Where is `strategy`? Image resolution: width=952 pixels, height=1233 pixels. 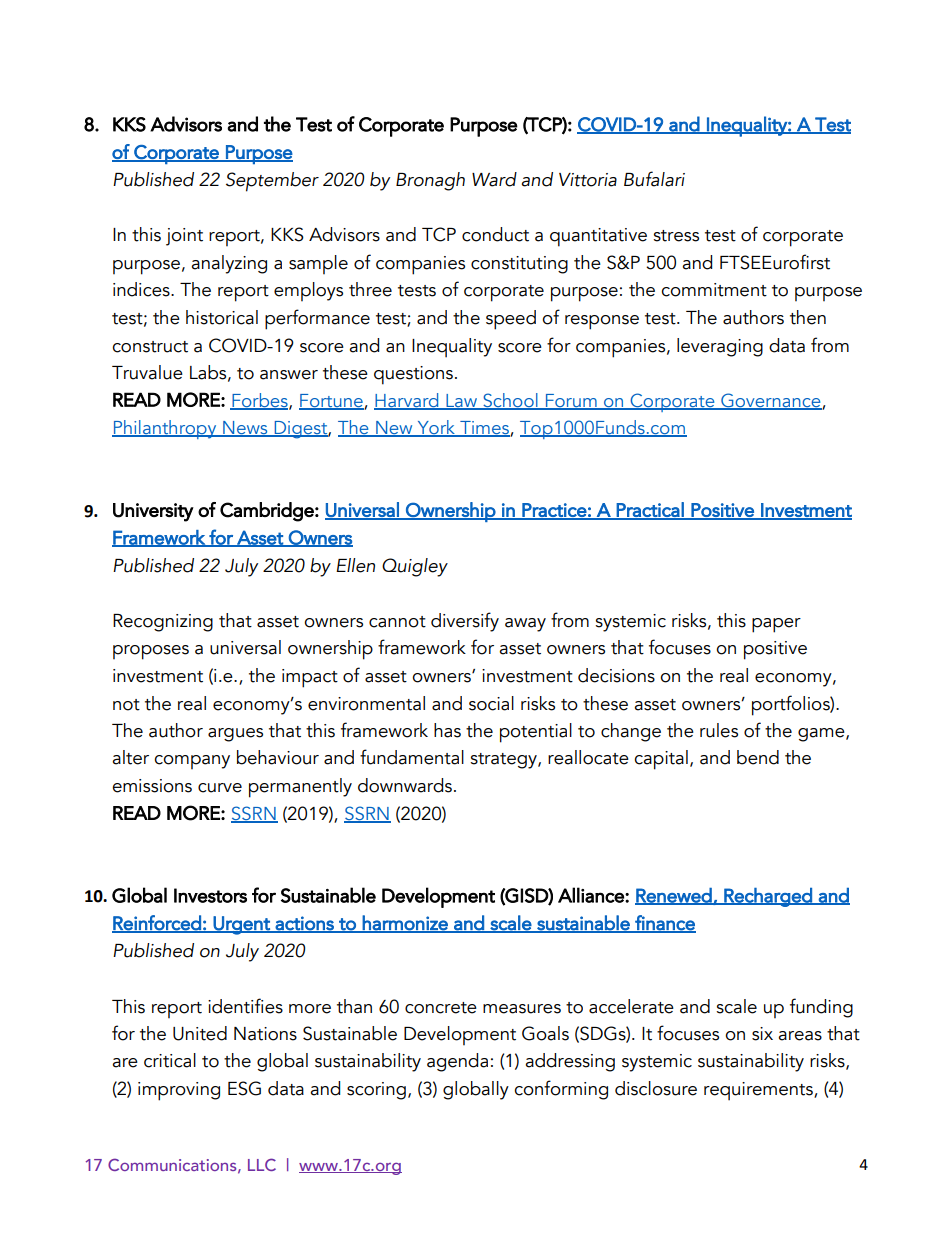
strategy is located at coordinates (504, 761).
